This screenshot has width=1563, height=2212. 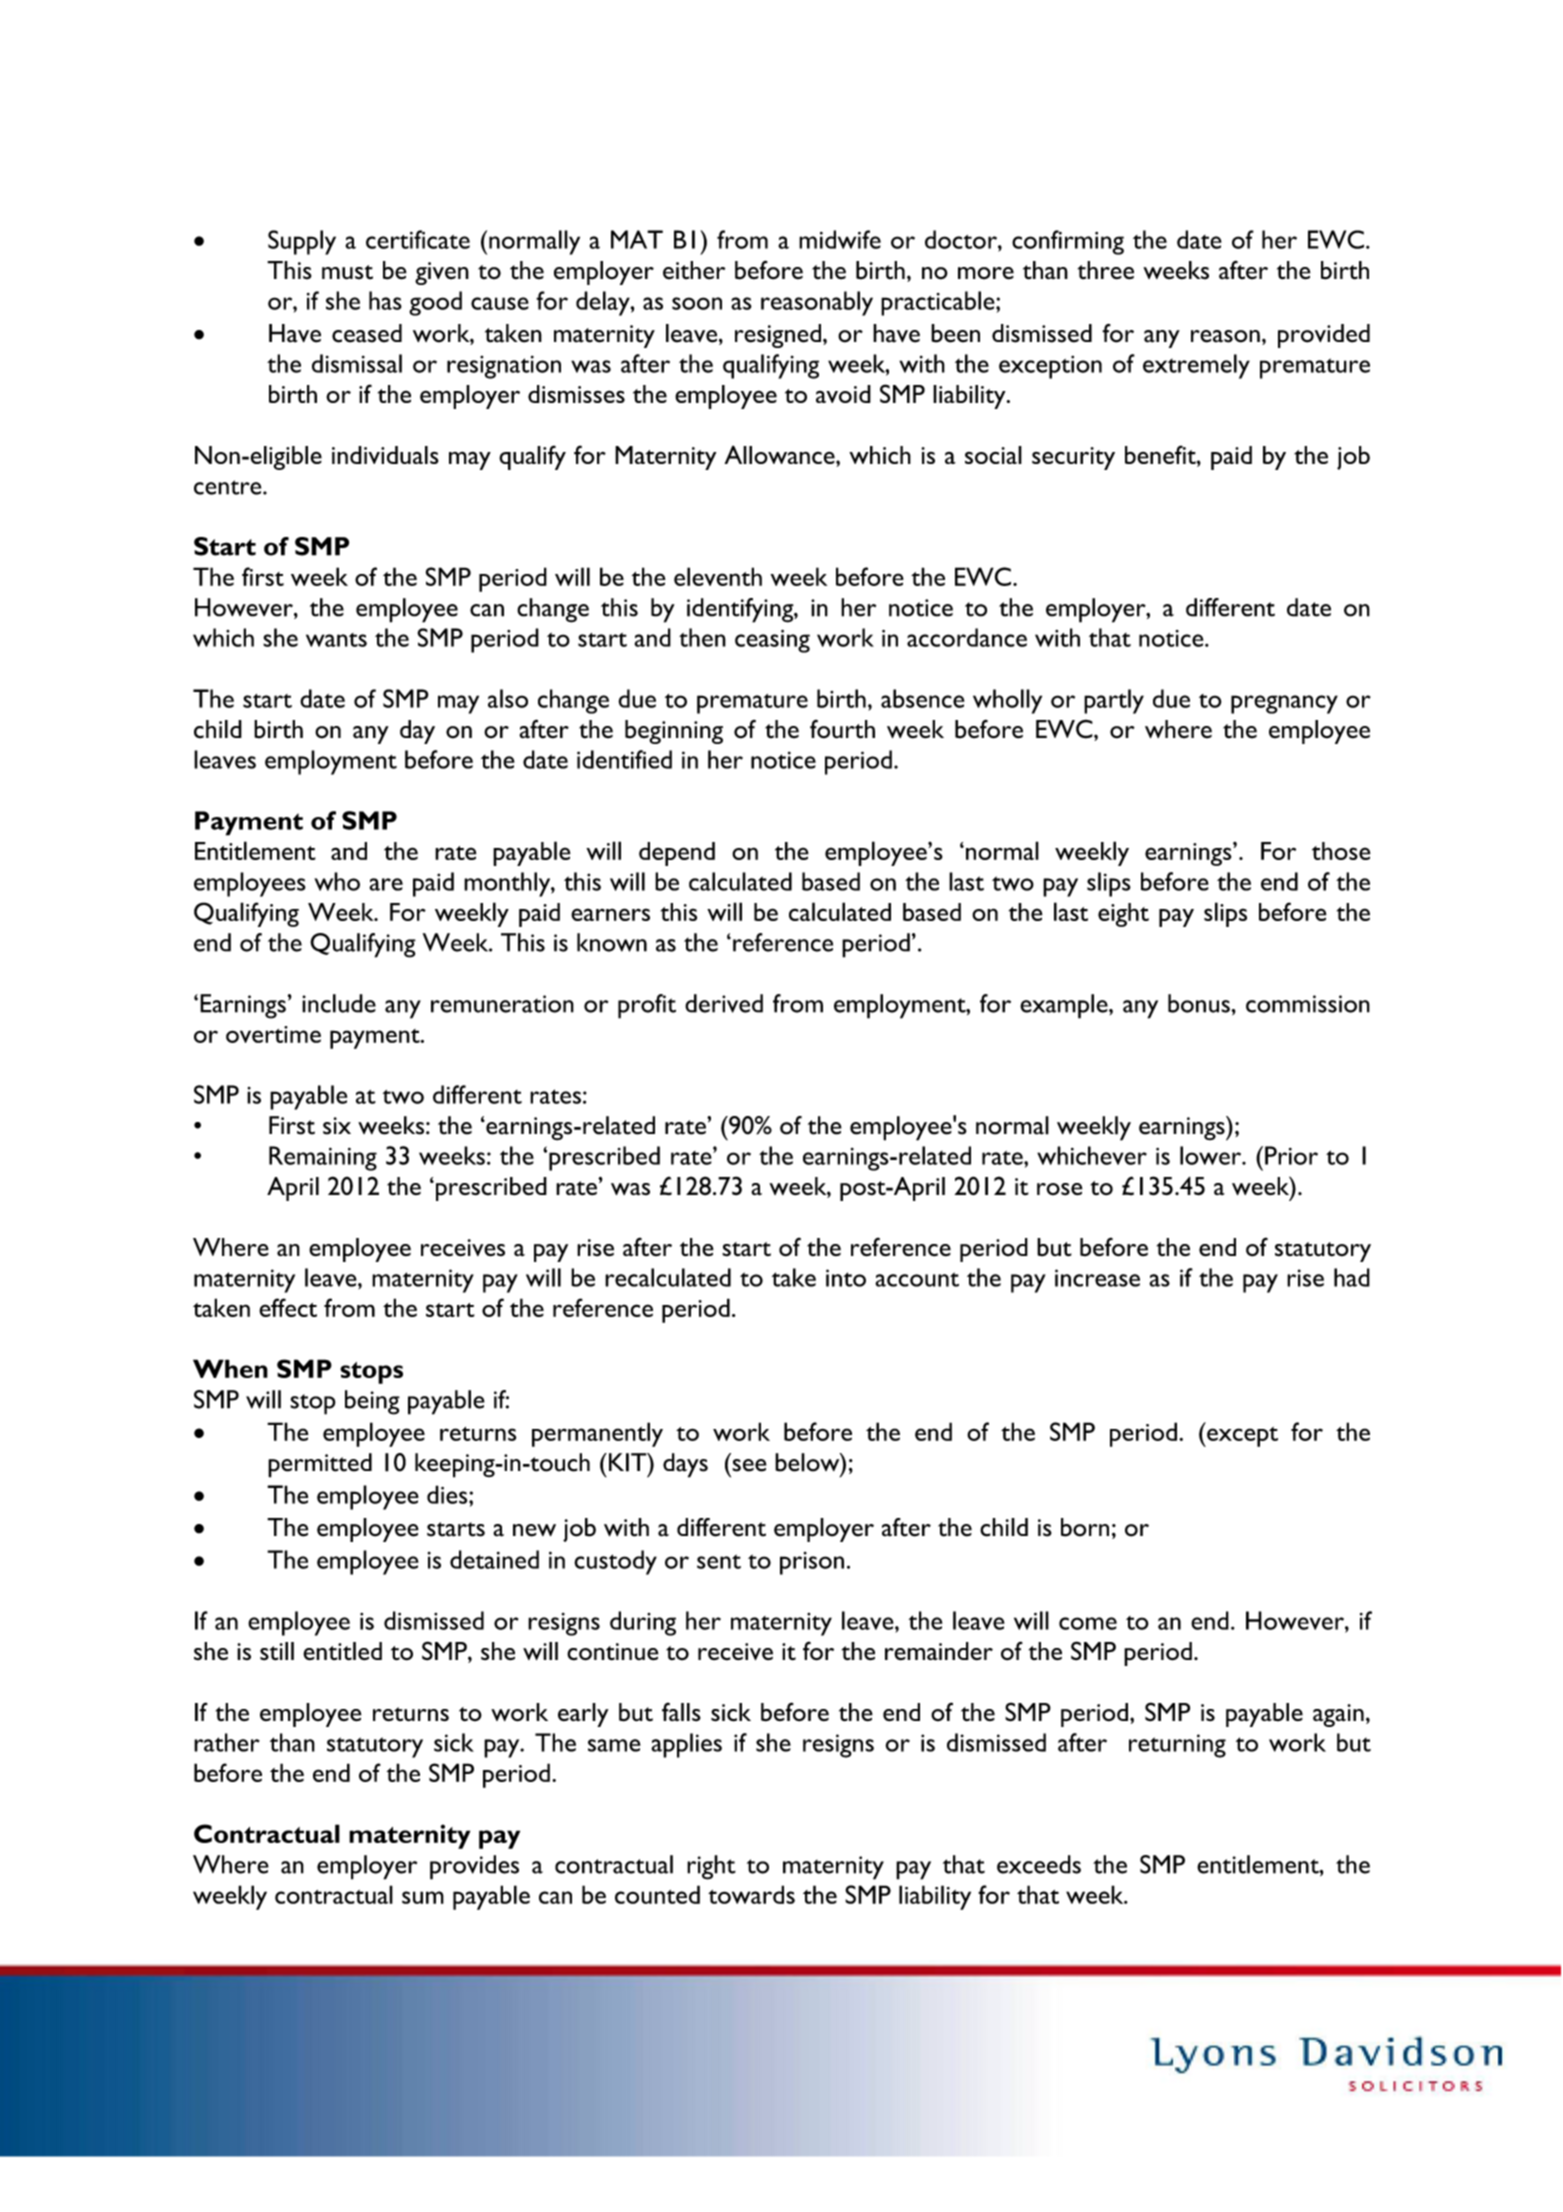 What do you see at coordinates (386, 884) in the screenshot?
I see `are` at bounding box center [386, 884].
